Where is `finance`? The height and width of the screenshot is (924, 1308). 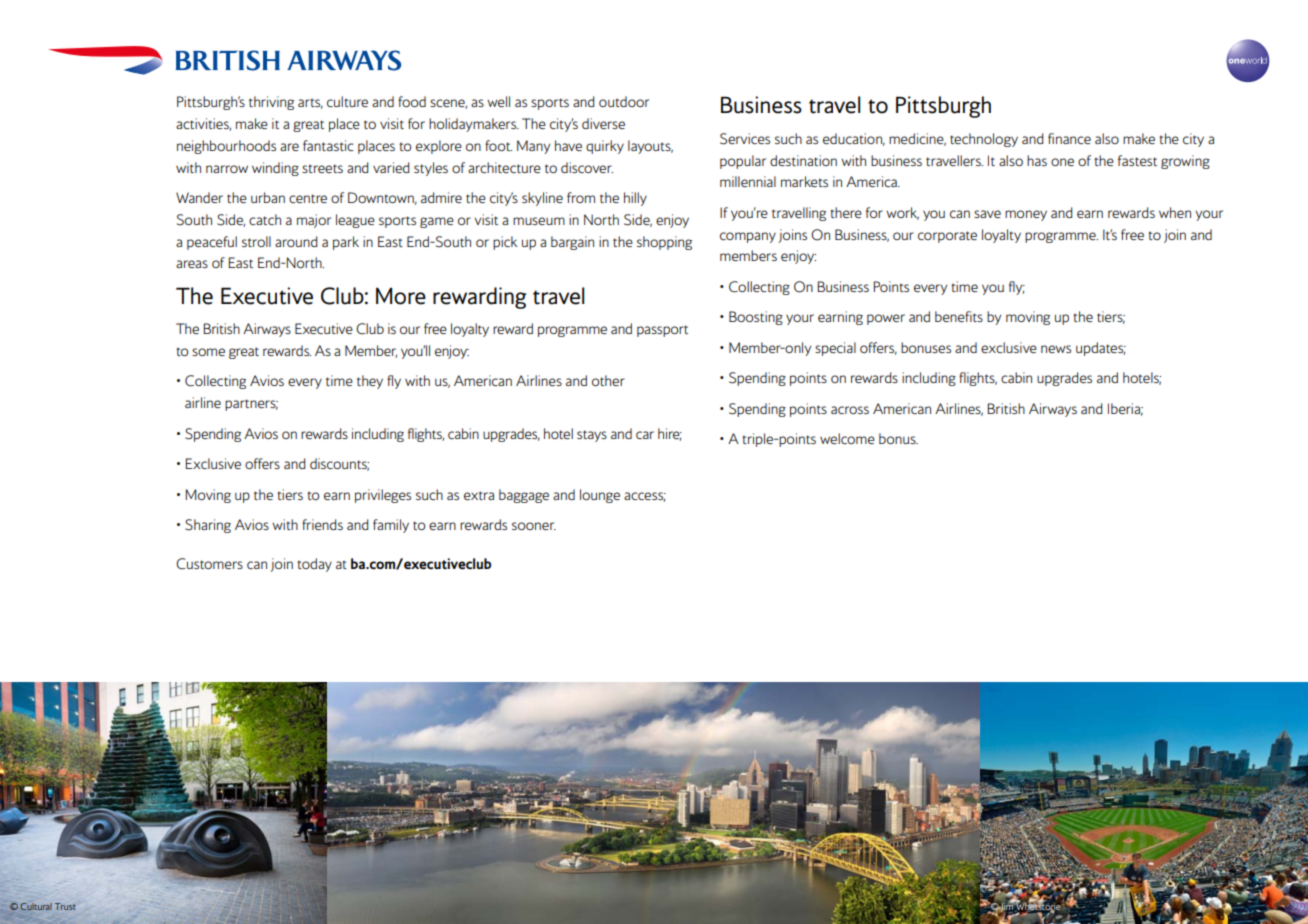
finance is located at coordinates (1069, 138).
